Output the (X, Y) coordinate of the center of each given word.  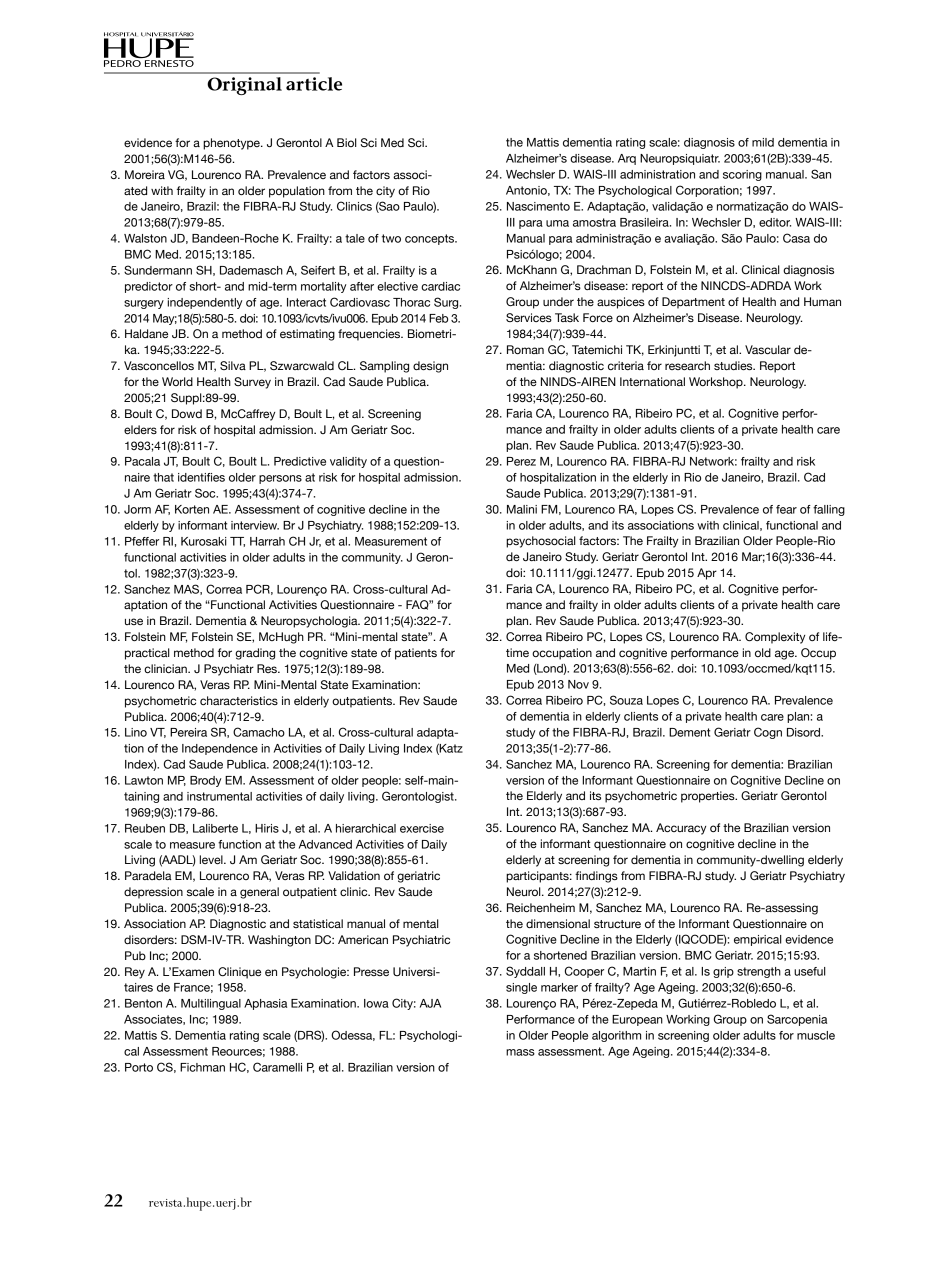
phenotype (232, 144)
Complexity (775, 638)
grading (255, 654)
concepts (431, 239)
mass (520, 1052)
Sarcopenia (797, 1020)
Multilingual (211, 1004)
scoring (742, 175)
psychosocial (541, 542)
